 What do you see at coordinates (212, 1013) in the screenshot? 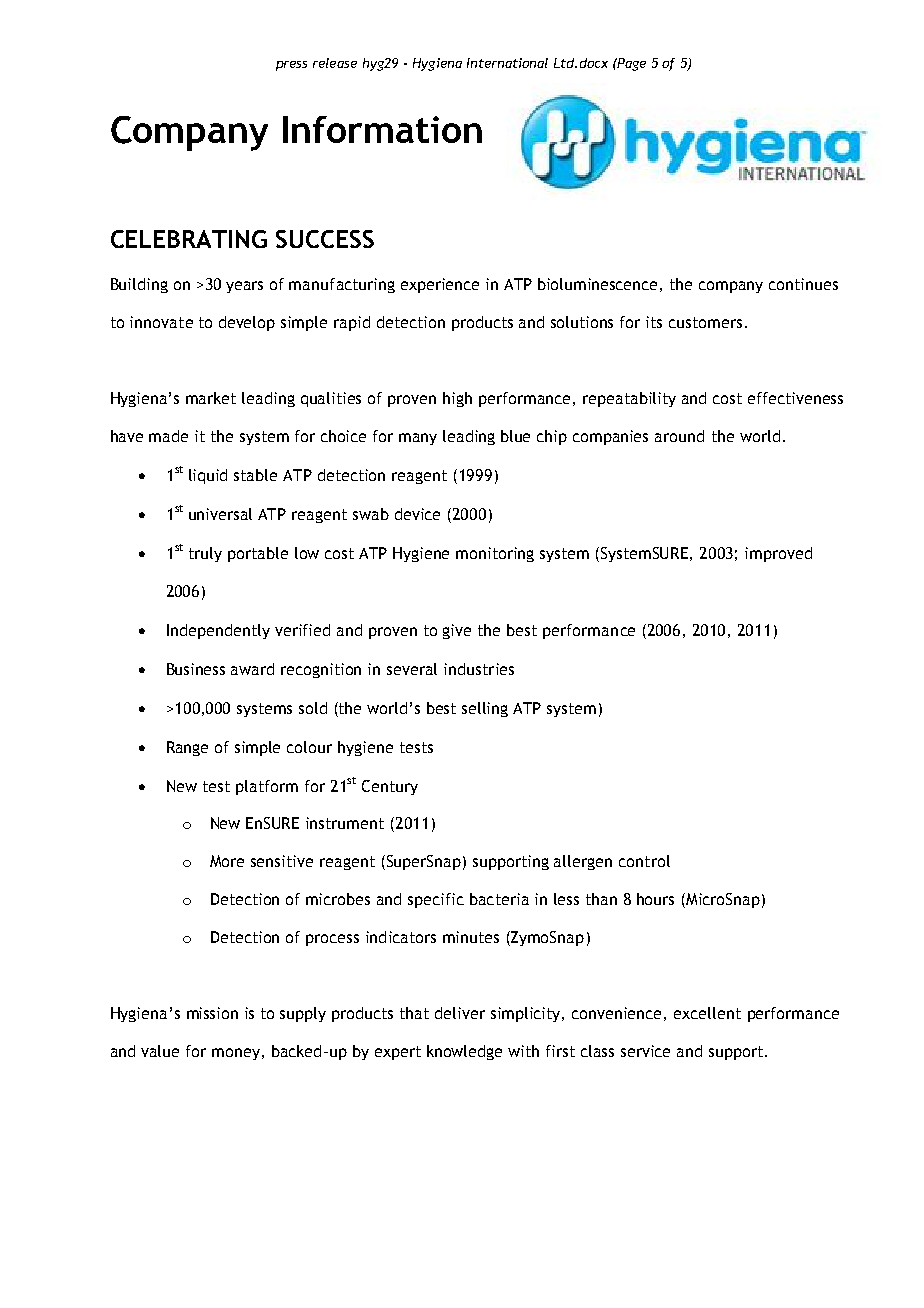
I see `mission` at bounding box center [212, 1013].
